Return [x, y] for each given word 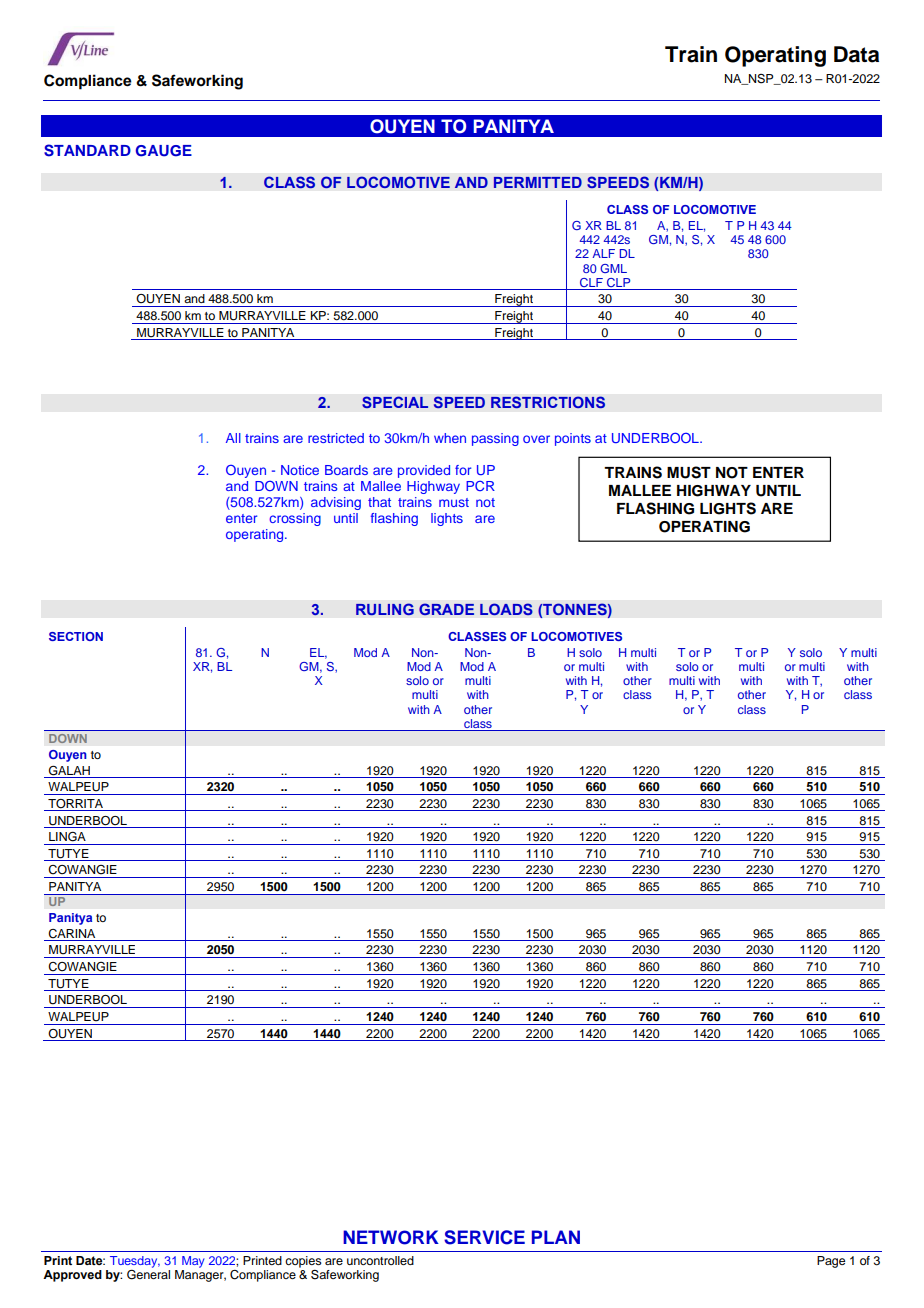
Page [831, 1262]
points [573, 439]
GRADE [446, 609]
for [463, 470]
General [148, 1273]
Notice [300, 470]
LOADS [506, 609]
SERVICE [484, 1237]
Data [856, 54]
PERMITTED [538, 182]
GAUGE [164, 151]
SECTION [76, 636]
